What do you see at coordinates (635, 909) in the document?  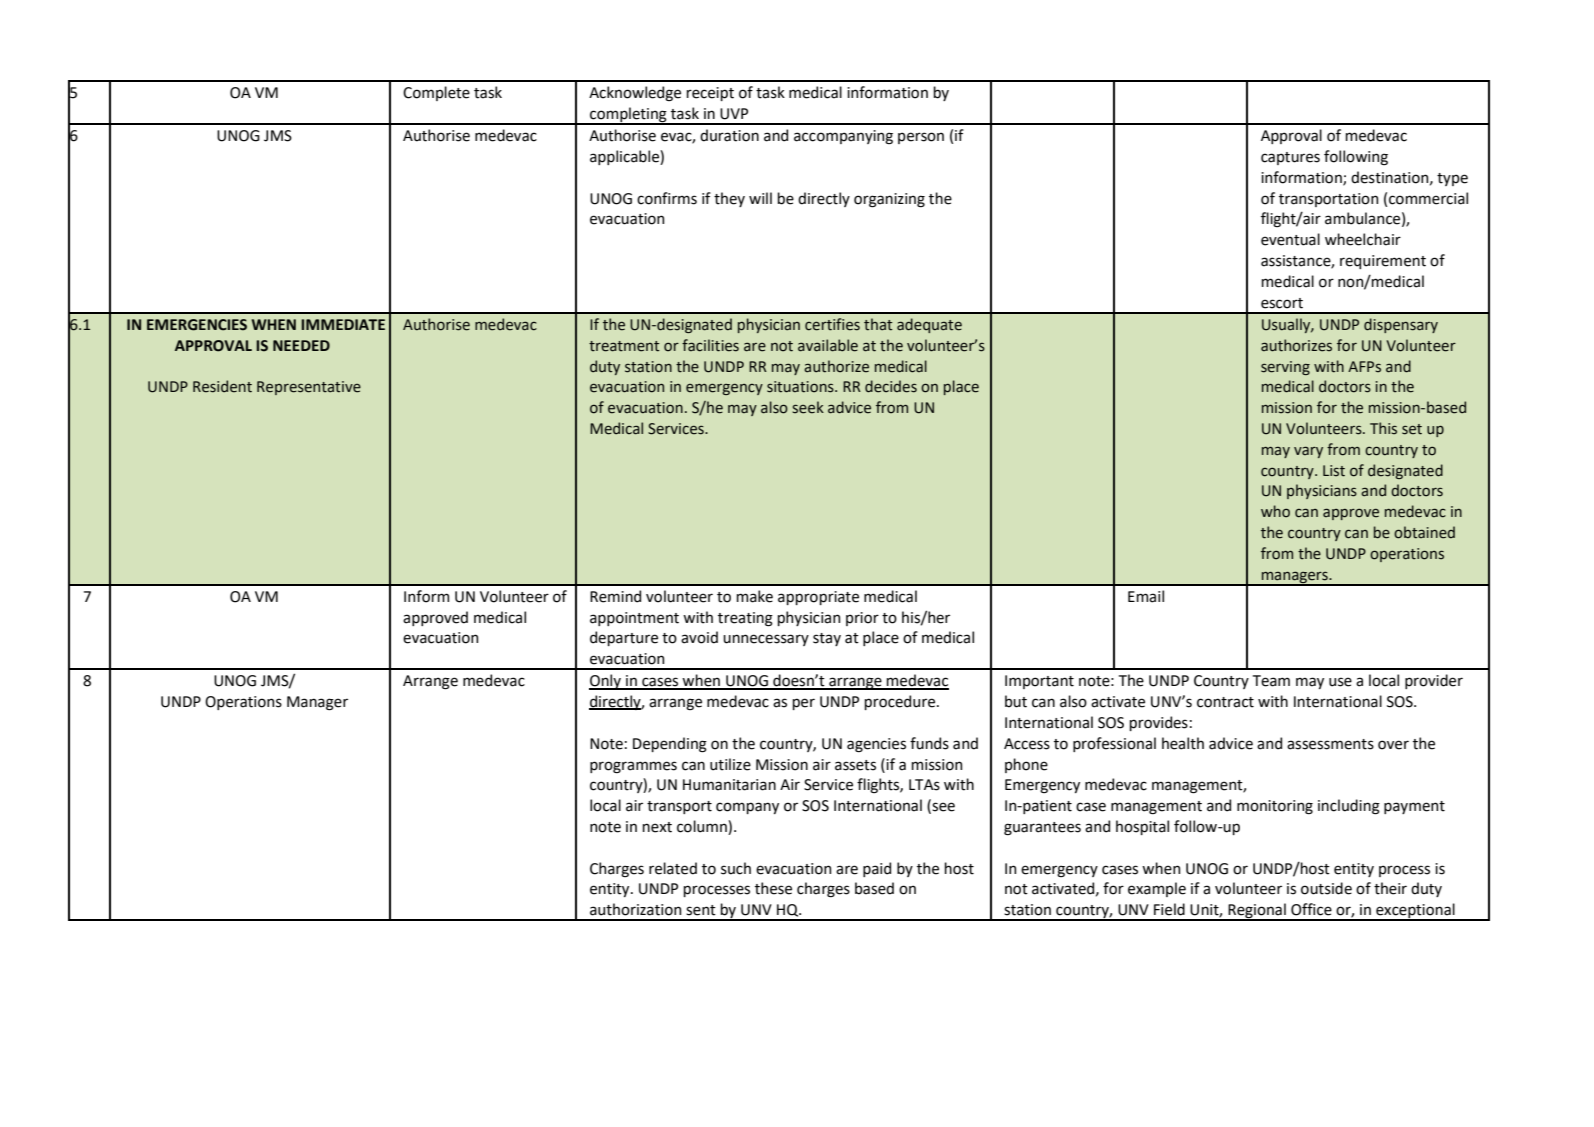 I see `authorization` at bounding box center [635, 909].
